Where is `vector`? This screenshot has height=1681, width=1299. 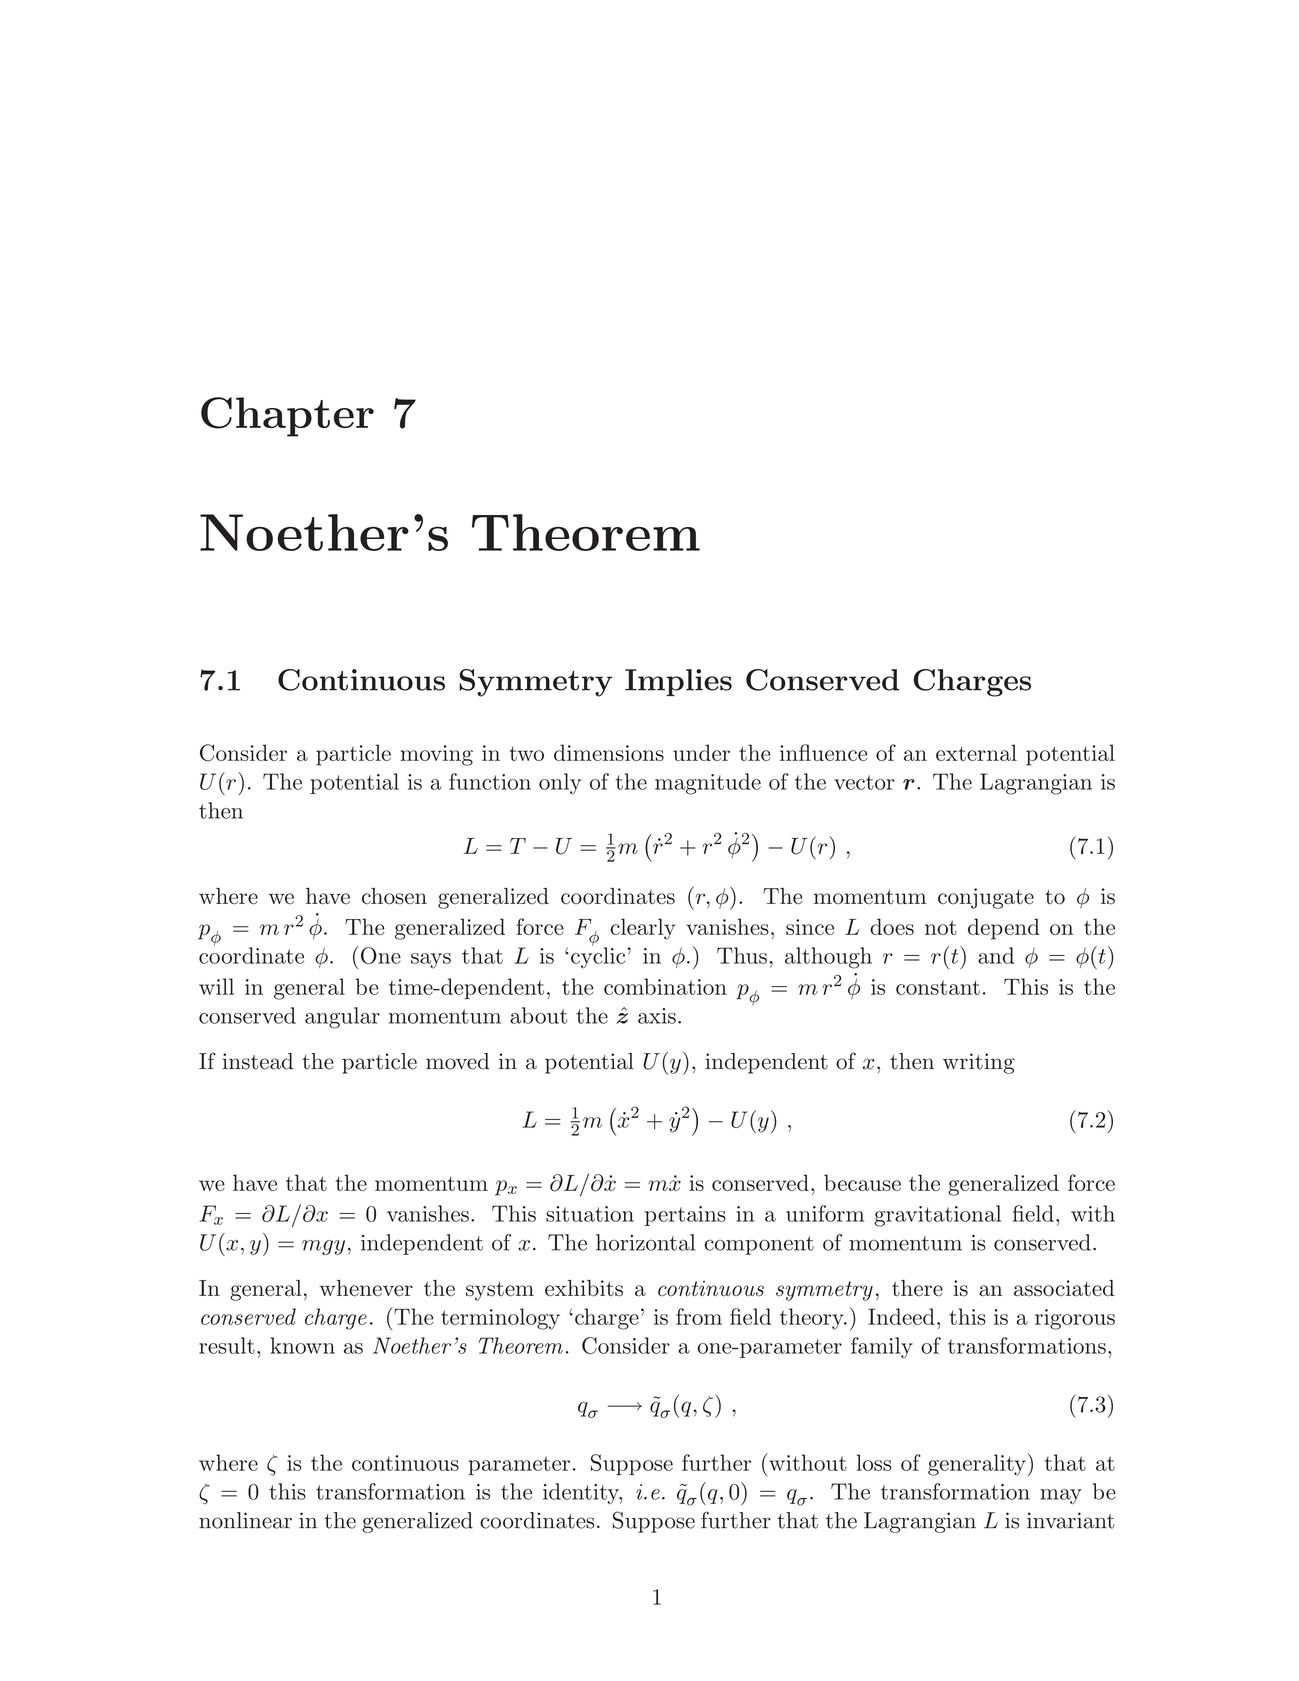
vector is located at coordinates (864, 782).
